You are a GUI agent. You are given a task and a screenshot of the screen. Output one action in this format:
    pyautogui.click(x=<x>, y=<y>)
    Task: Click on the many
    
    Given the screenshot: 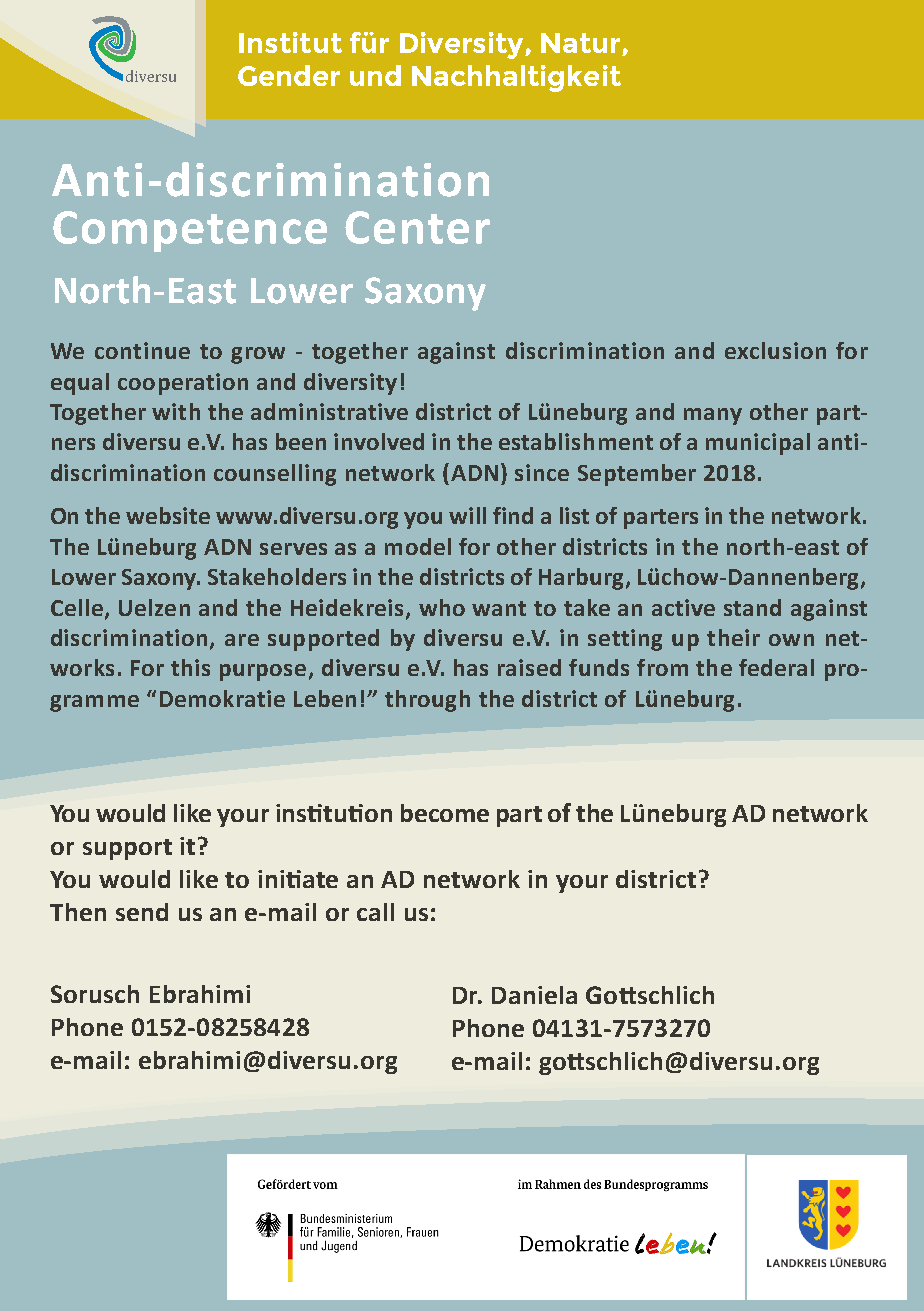 What is the action you would take?
    pyautogui.click(x=713, y=416)
